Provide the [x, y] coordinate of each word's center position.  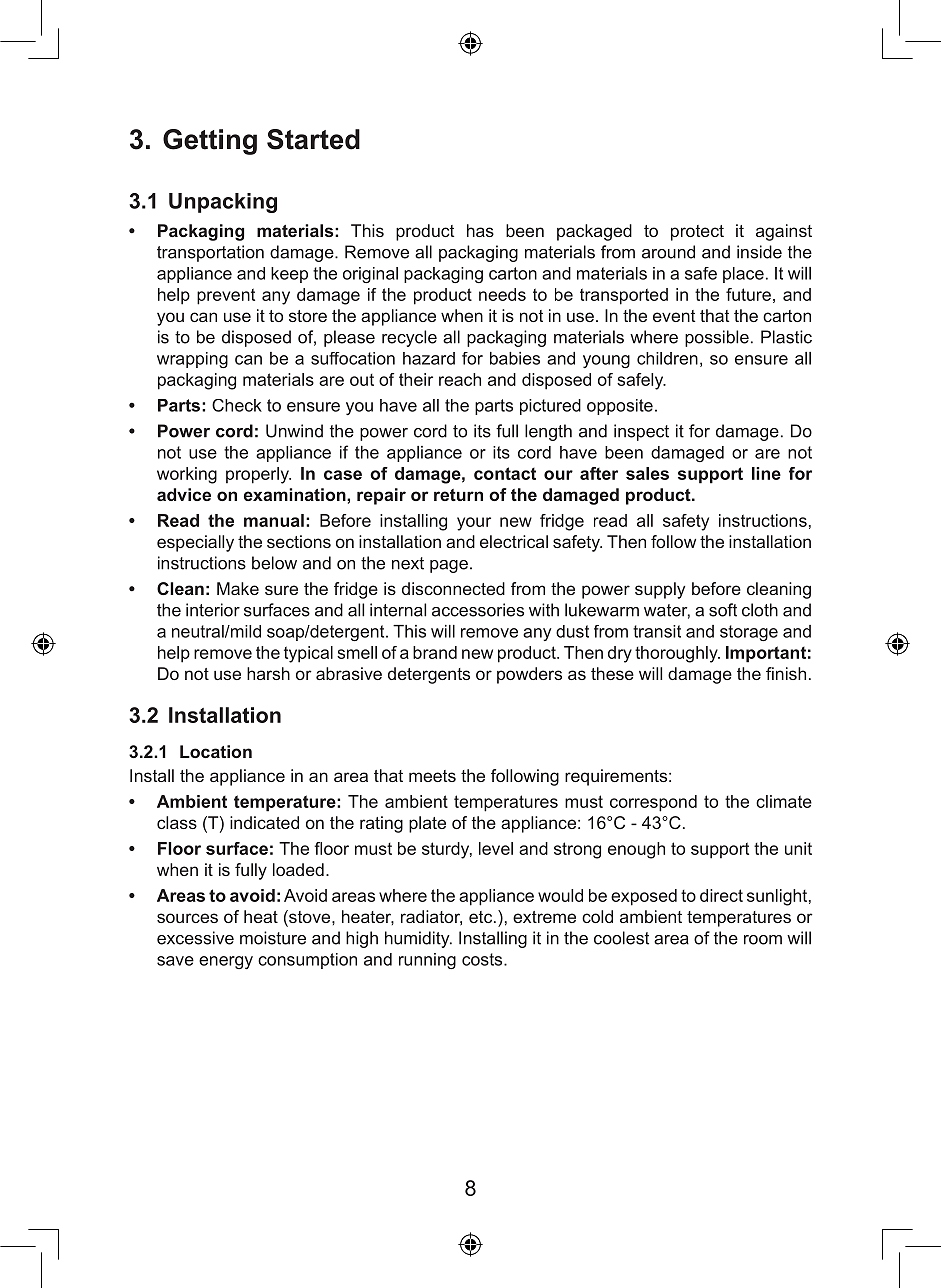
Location [216, 751]
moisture [273, 938]
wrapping [192, 360]
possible [717, 338]
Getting [210, 142]
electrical [514, 541]
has [480, 230]
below [274, 563]
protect [697, 233]
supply [660, 590]
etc [482, 917]
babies [515, 358]
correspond [653, 803]
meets [432, 776]
